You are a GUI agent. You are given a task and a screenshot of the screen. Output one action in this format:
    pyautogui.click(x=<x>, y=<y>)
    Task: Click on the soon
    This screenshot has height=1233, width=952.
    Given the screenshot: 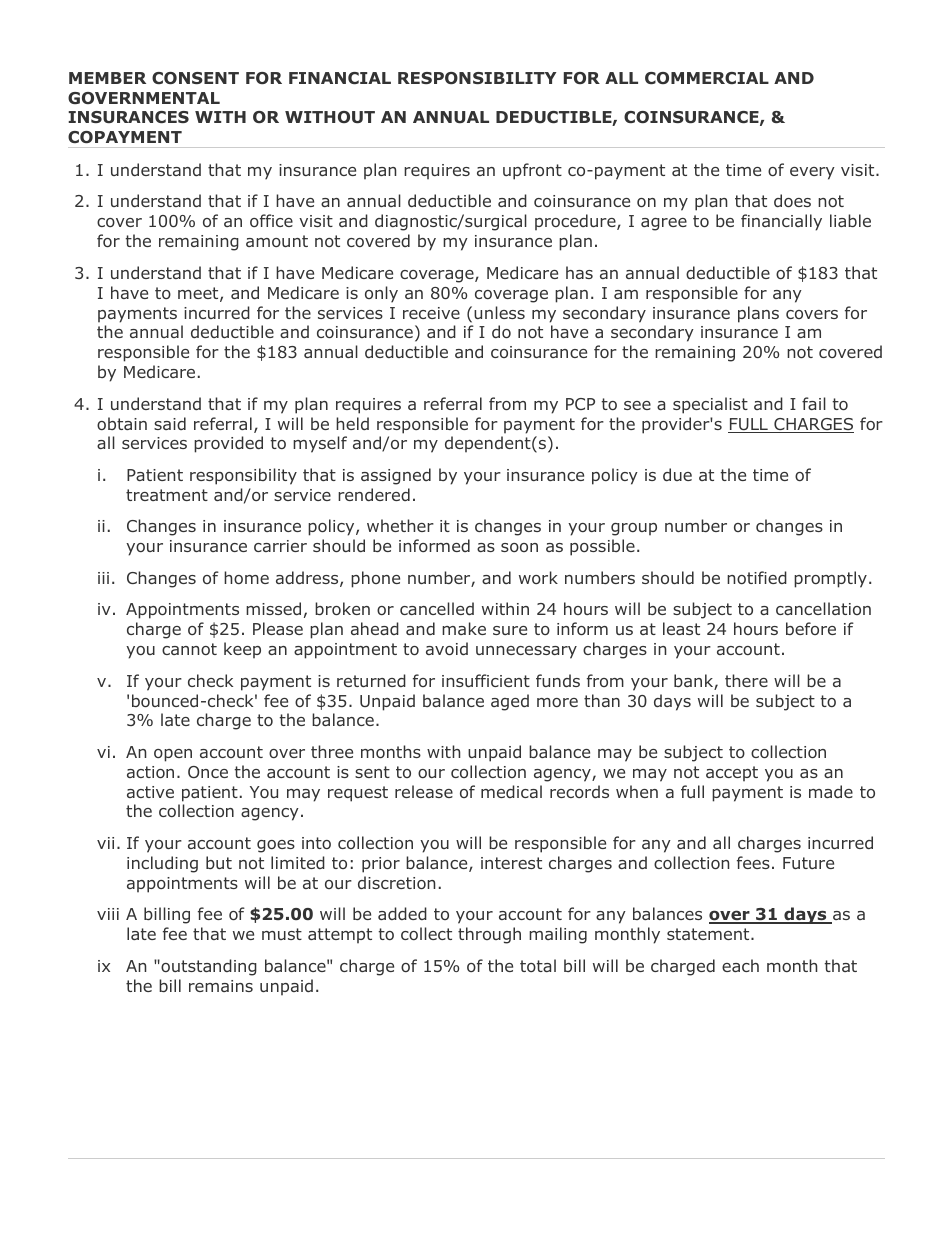 What is the action you would take?
    pyautogui.click(x=519, y=547)
